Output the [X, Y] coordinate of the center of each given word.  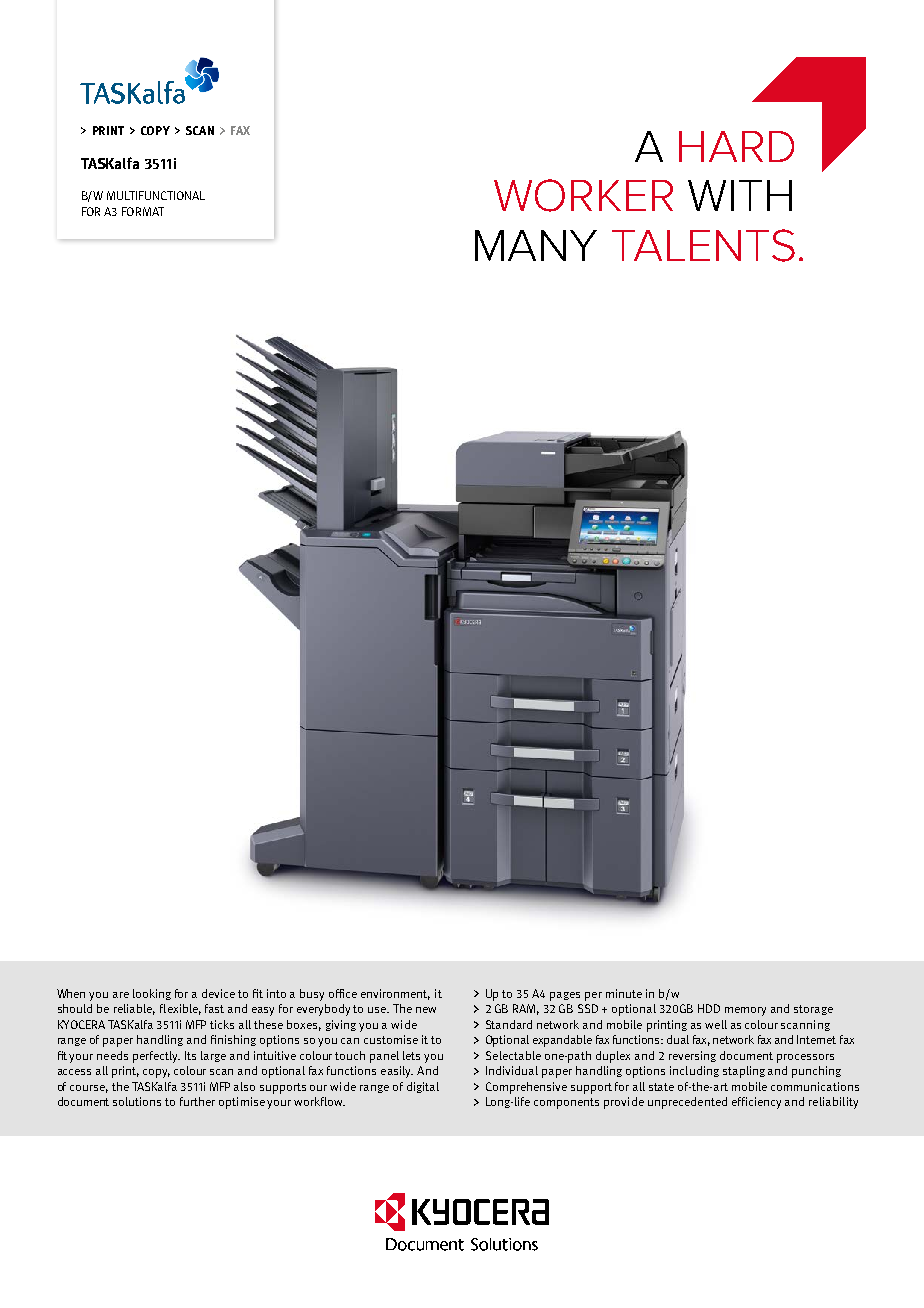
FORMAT [143, 211]
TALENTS [703, 245]
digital [423, 1087]
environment [395, 994]
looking [152, 994]
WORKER [583, 195]
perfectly [156, 1057]
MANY [536, 245]
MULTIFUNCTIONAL [156, 195]
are [121, 995]
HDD [709, 1008]
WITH [740, 195]
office [343, 993]
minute [624, 993]
